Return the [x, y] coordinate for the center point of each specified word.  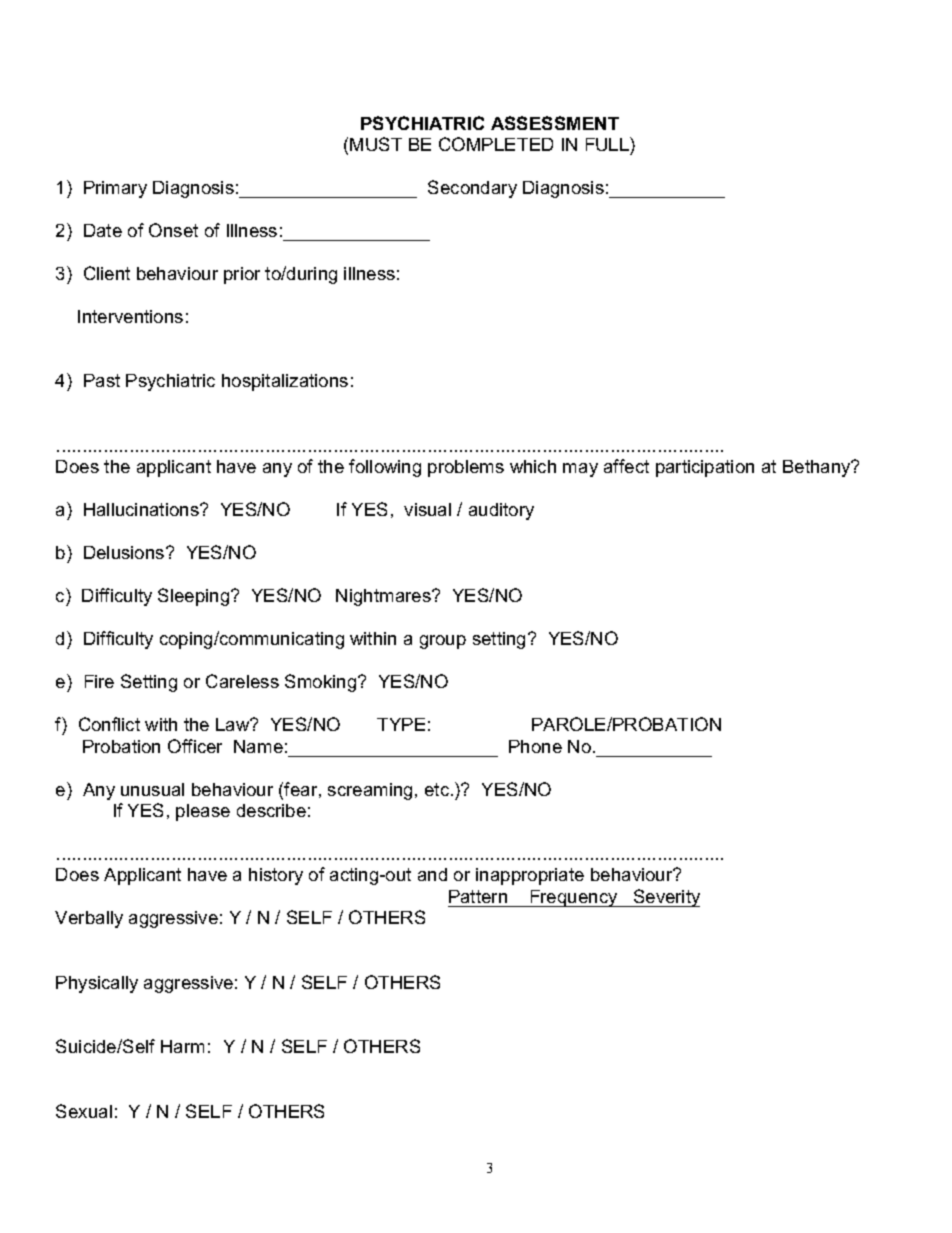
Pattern [478, 896]
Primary [115, 189]
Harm [182, 1046]
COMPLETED [496, 144]
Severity [666, 898]
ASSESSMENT [555, 123]
